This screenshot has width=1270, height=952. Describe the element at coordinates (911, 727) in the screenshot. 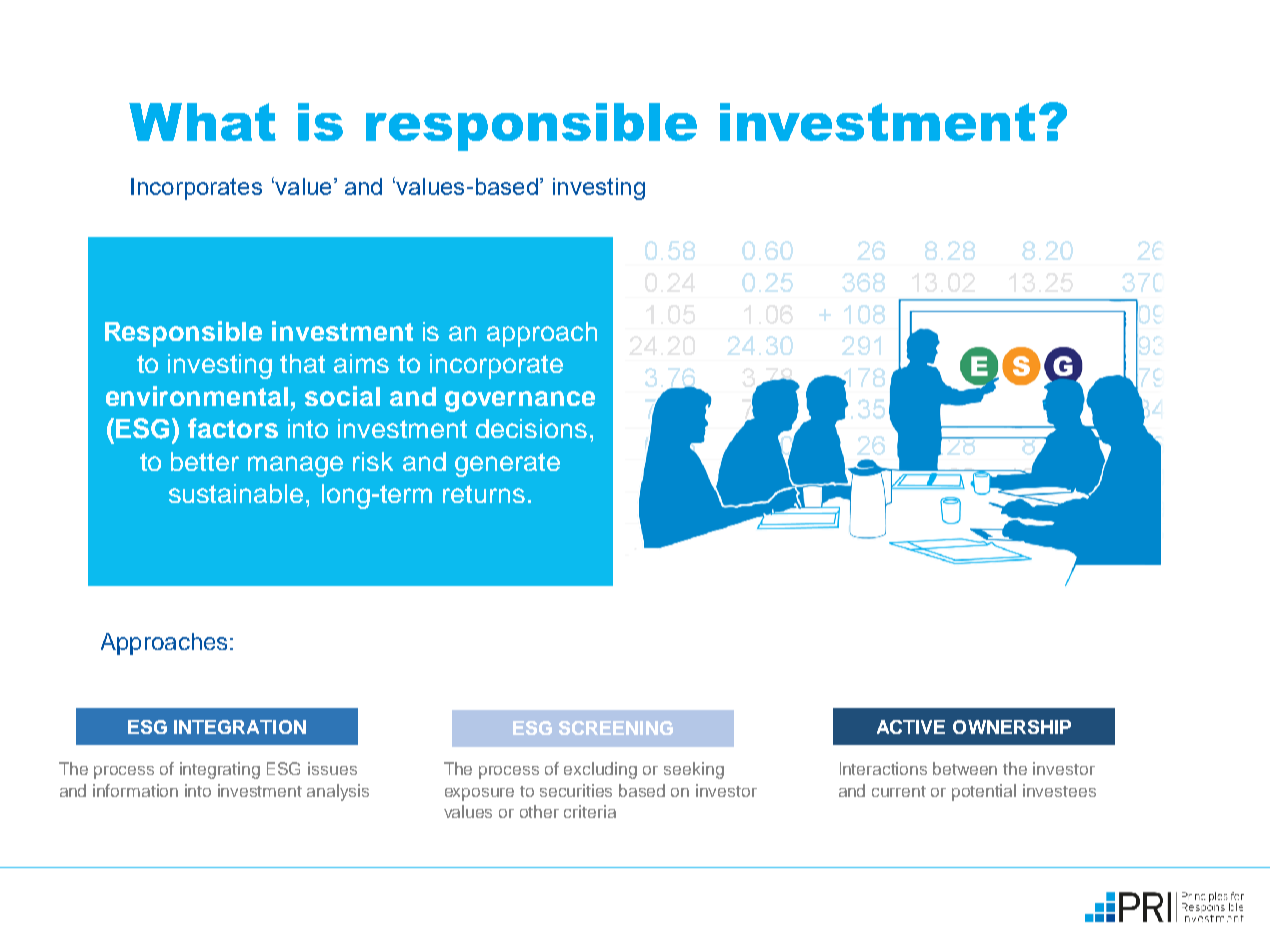

I see `ACTIVE` at that location.
